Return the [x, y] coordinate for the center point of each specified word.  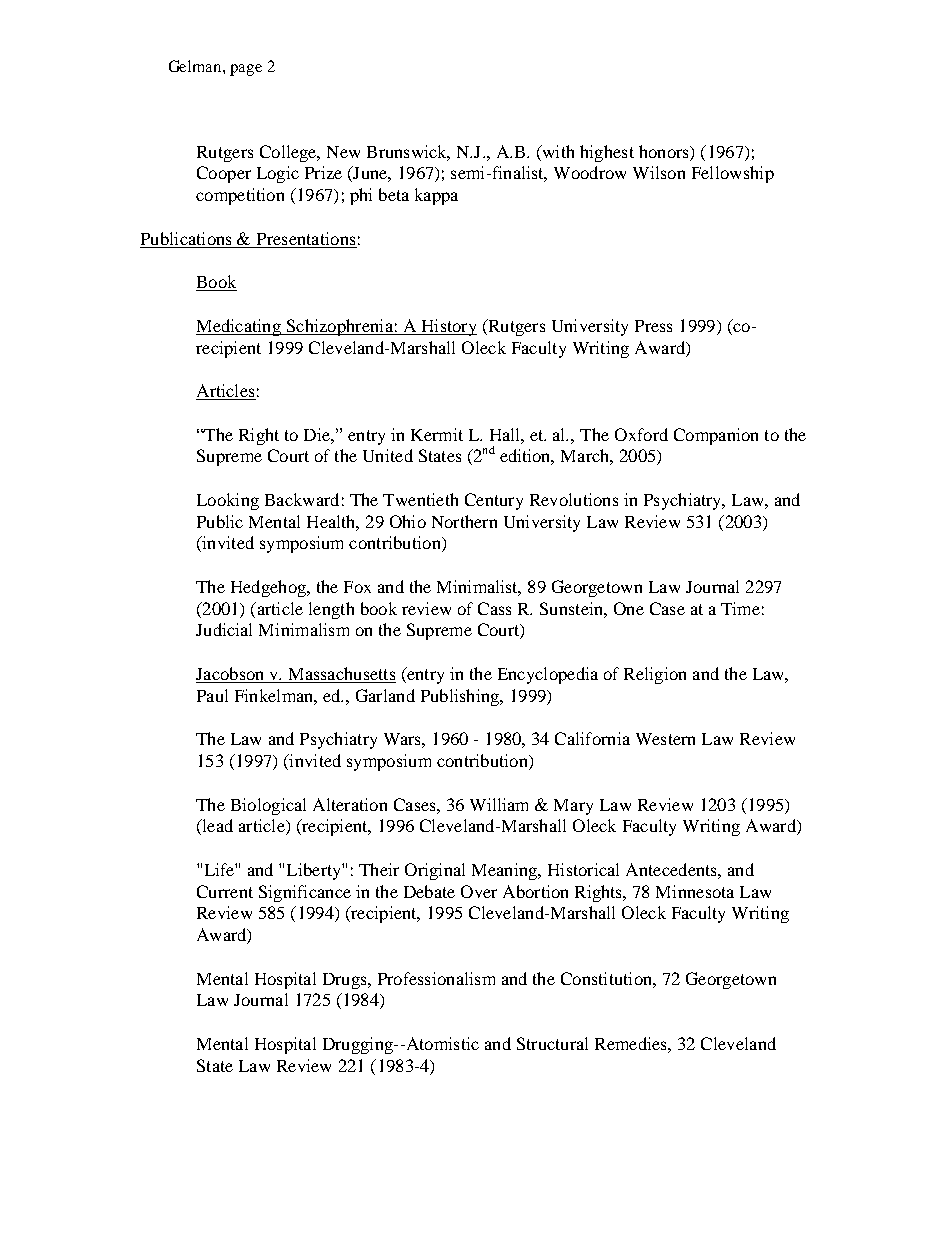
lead [216, 827]
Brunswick [408, 152]
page [246, 70]
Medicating [239, 327]
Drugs [346, 981]
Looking [228, 501]
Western [665, 739]
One [629, 608]
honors [665, 151]
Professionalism [436, 978]
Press [653, 326]
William [499, 804]
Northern [464, 521]
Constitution [607, 978]
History [448, 327]
